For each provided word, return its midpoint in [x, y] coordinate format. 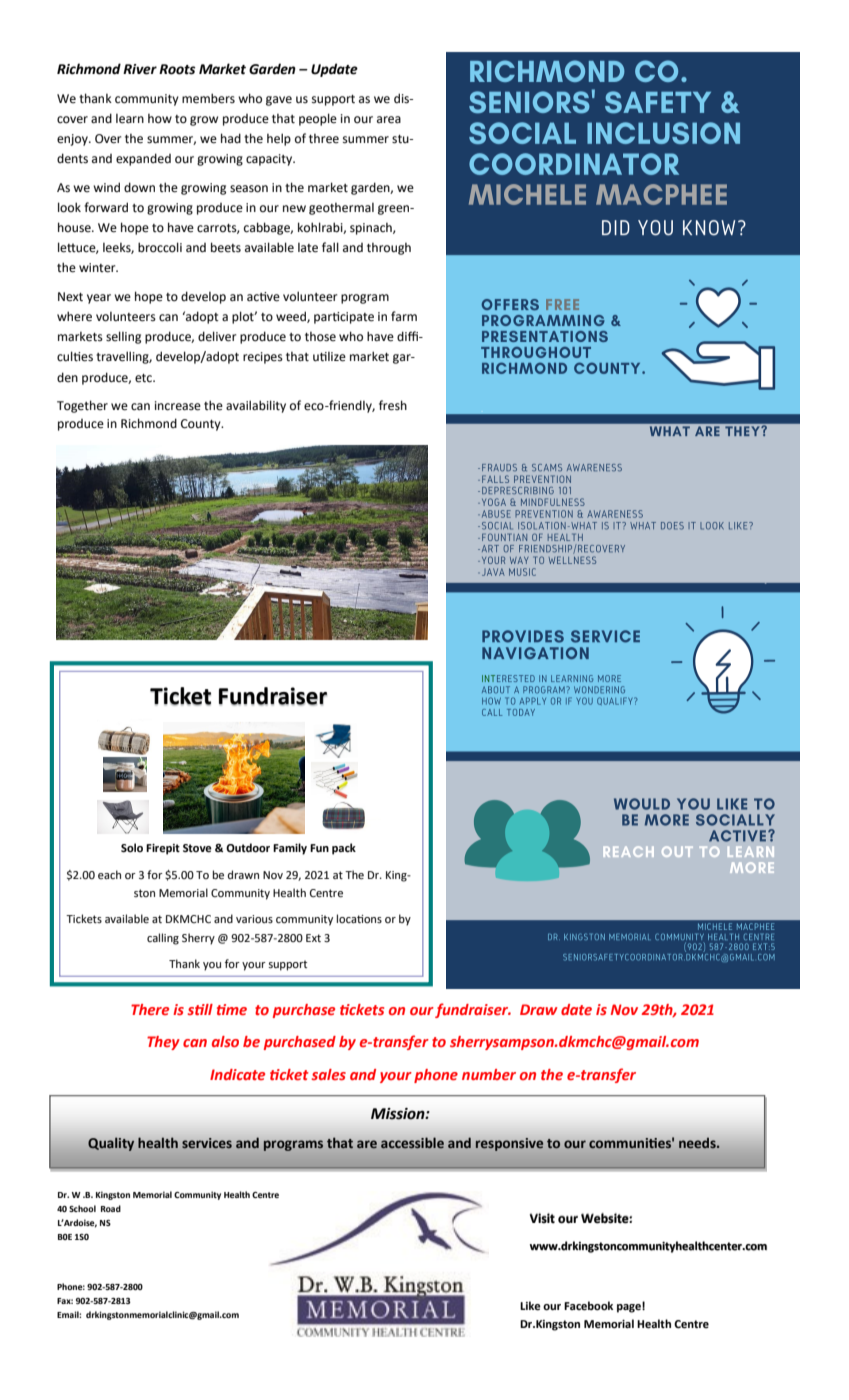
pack [344, 849]
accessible [412, 1143]
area [389, 120]
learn [130, 119]
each [109, 874]
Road [111, 1208]
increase [178, 406]
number [489, 1074]
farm [404, 316]
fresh [393, 405]
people [318, 119]
